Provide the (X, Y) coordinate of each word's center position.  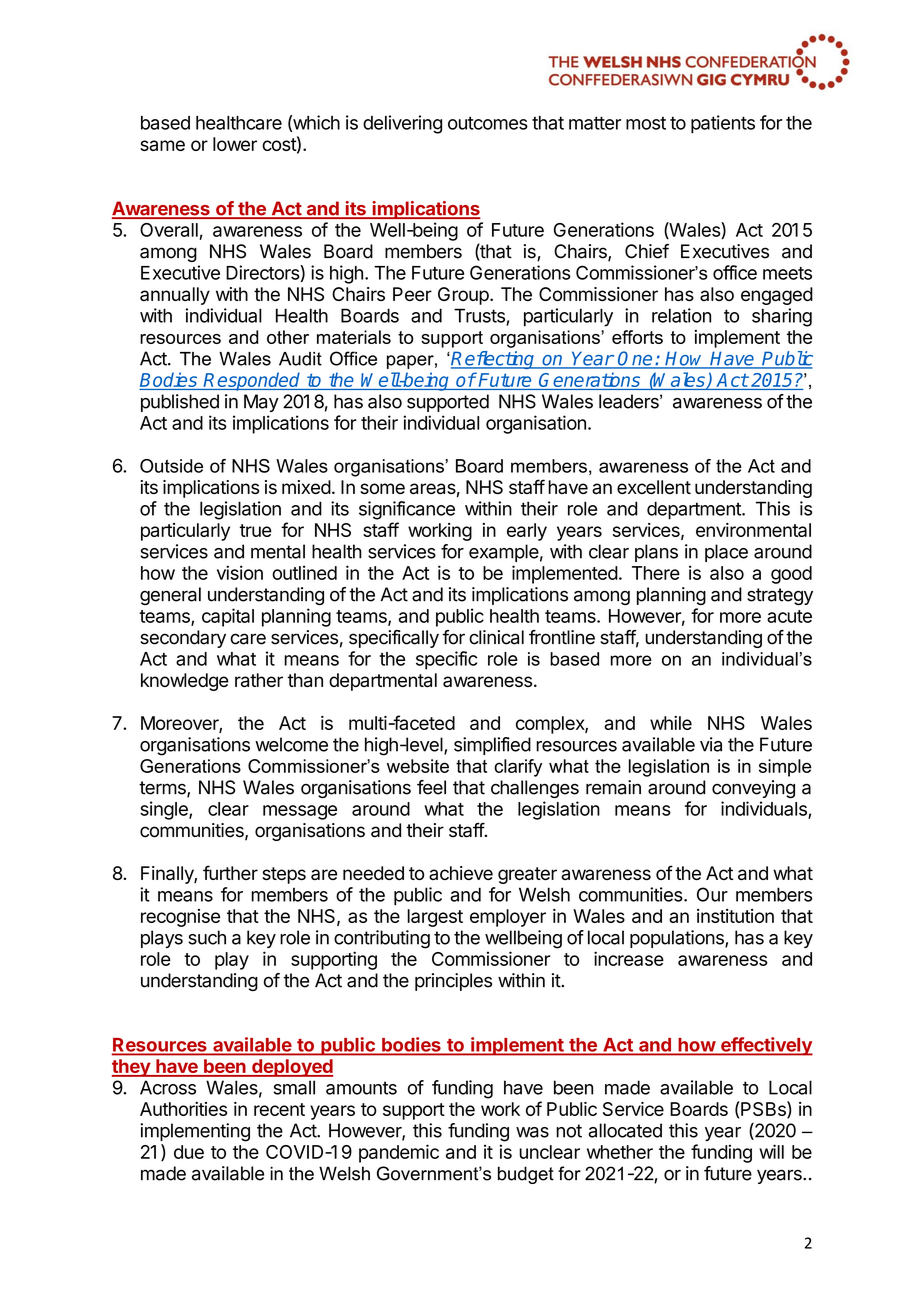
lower (235, 144)
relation (681, 315)
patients (723, 124)
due (189, 1152)
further (230, 872)
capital (228, 617)
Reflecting (494, 360)
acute (789, 616)
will (771, 1151)
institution (735, 916)
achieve (461, 873)
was (532, 1132)
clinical (496, 637)
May (261, 403)
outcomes (488, 123)
